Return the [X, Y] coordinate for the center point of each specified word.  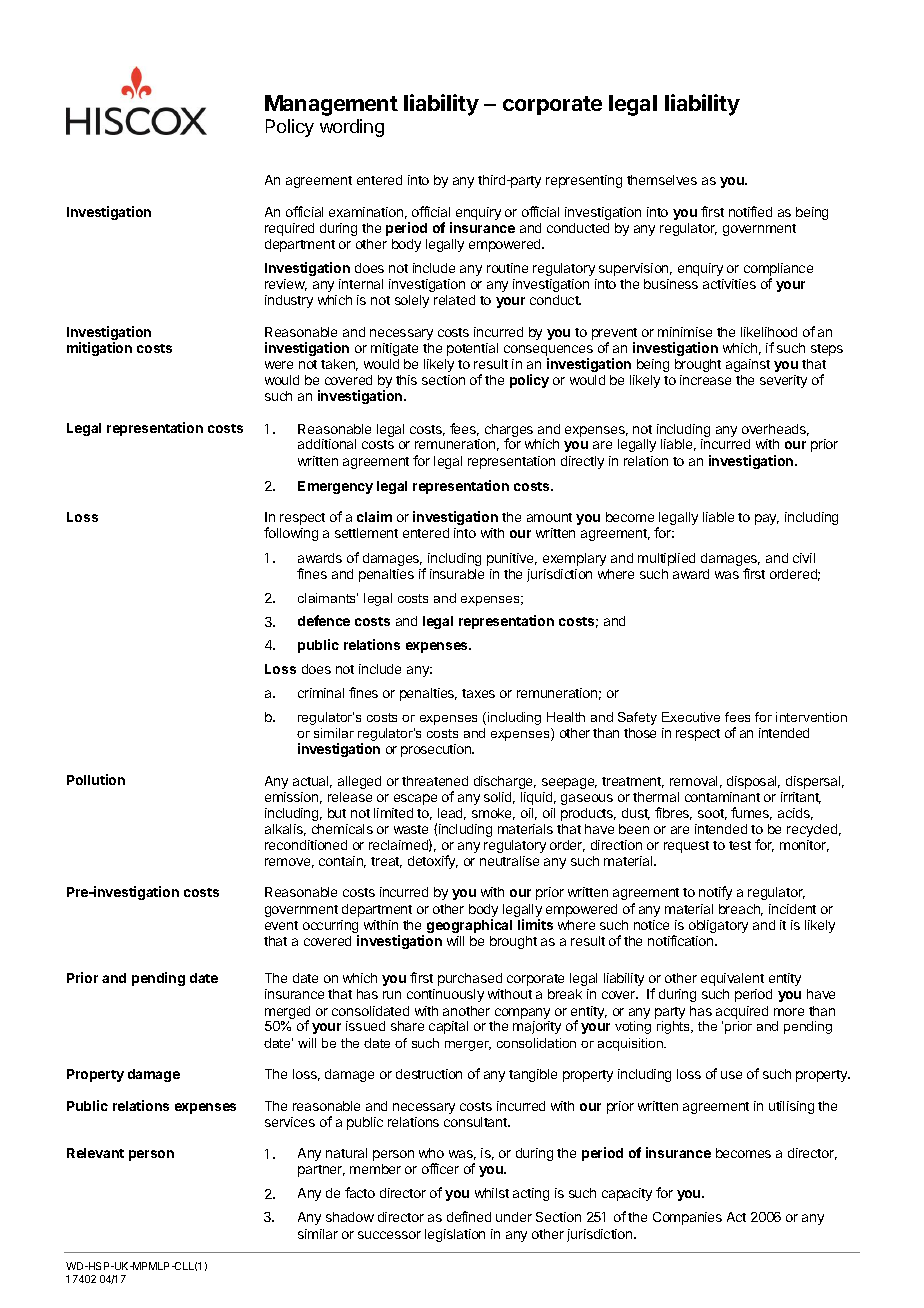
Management [331, 105]
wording [352, 128]
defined [469, 1216]
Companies [687, 1218]
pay [767, 519]
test [740, 845]
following [291, 534]
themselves [662, 180]
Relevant [95, 1153]
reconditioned [306, 845]
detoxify [433, 862]
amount [549, 517]
